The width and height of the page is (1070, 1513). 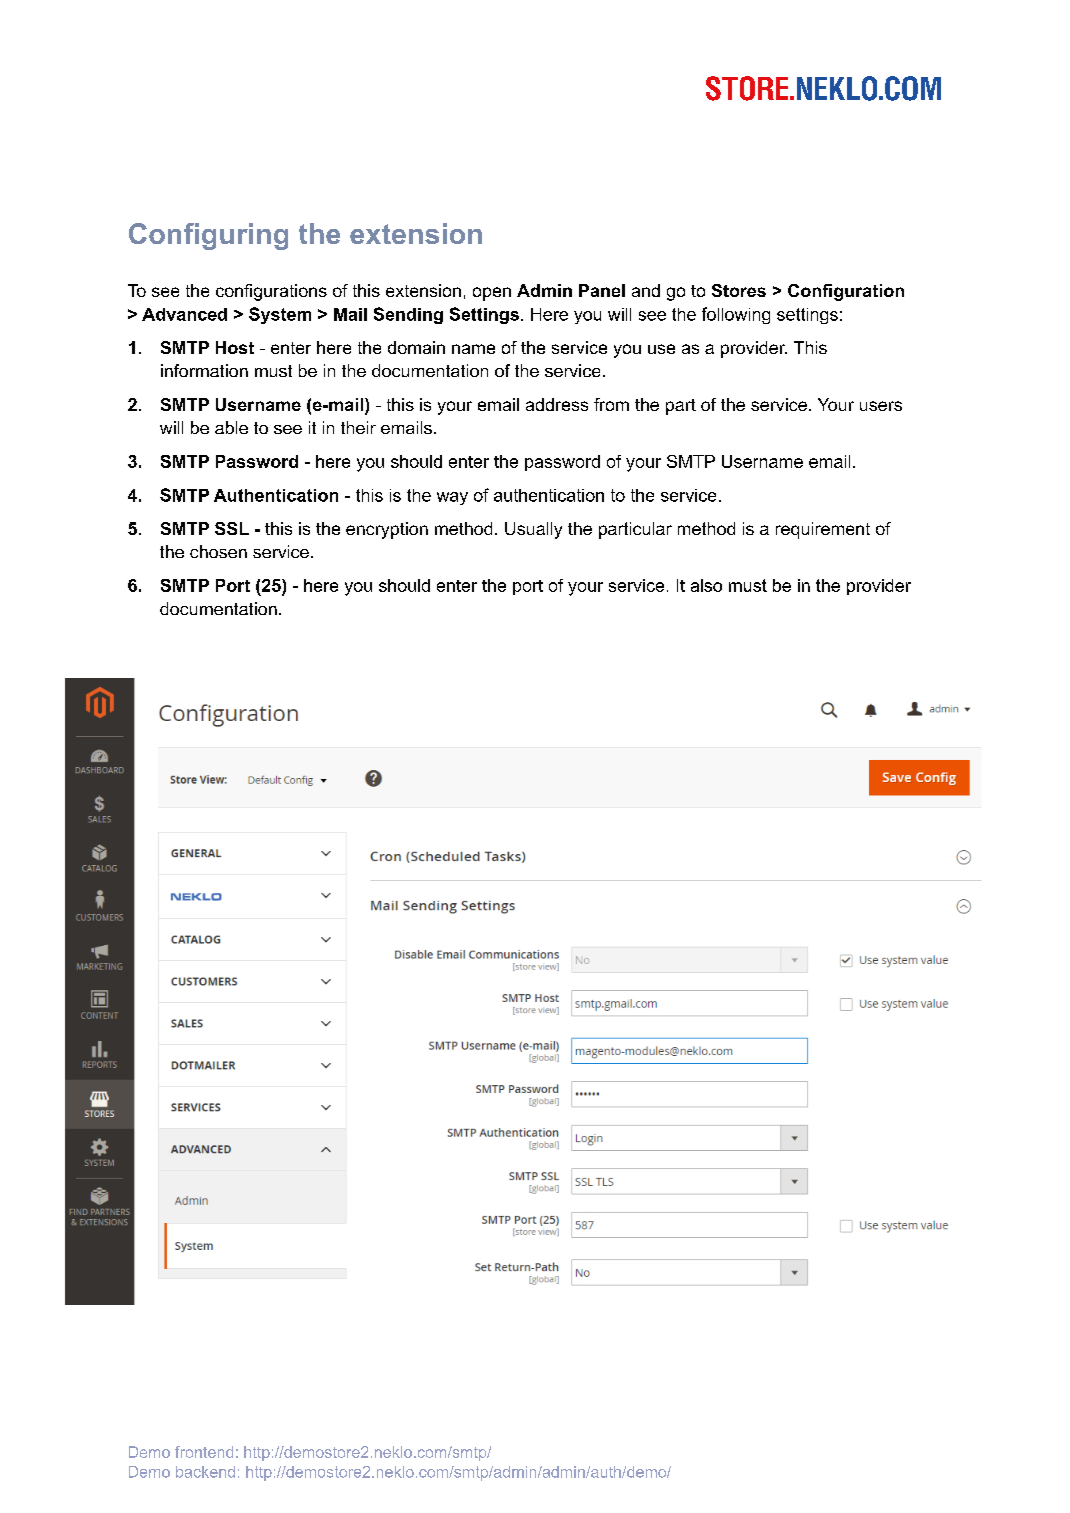 What do you see at coordinates (823, 530) in the page?
I see `requirement` at bounding box center [823, 530].
